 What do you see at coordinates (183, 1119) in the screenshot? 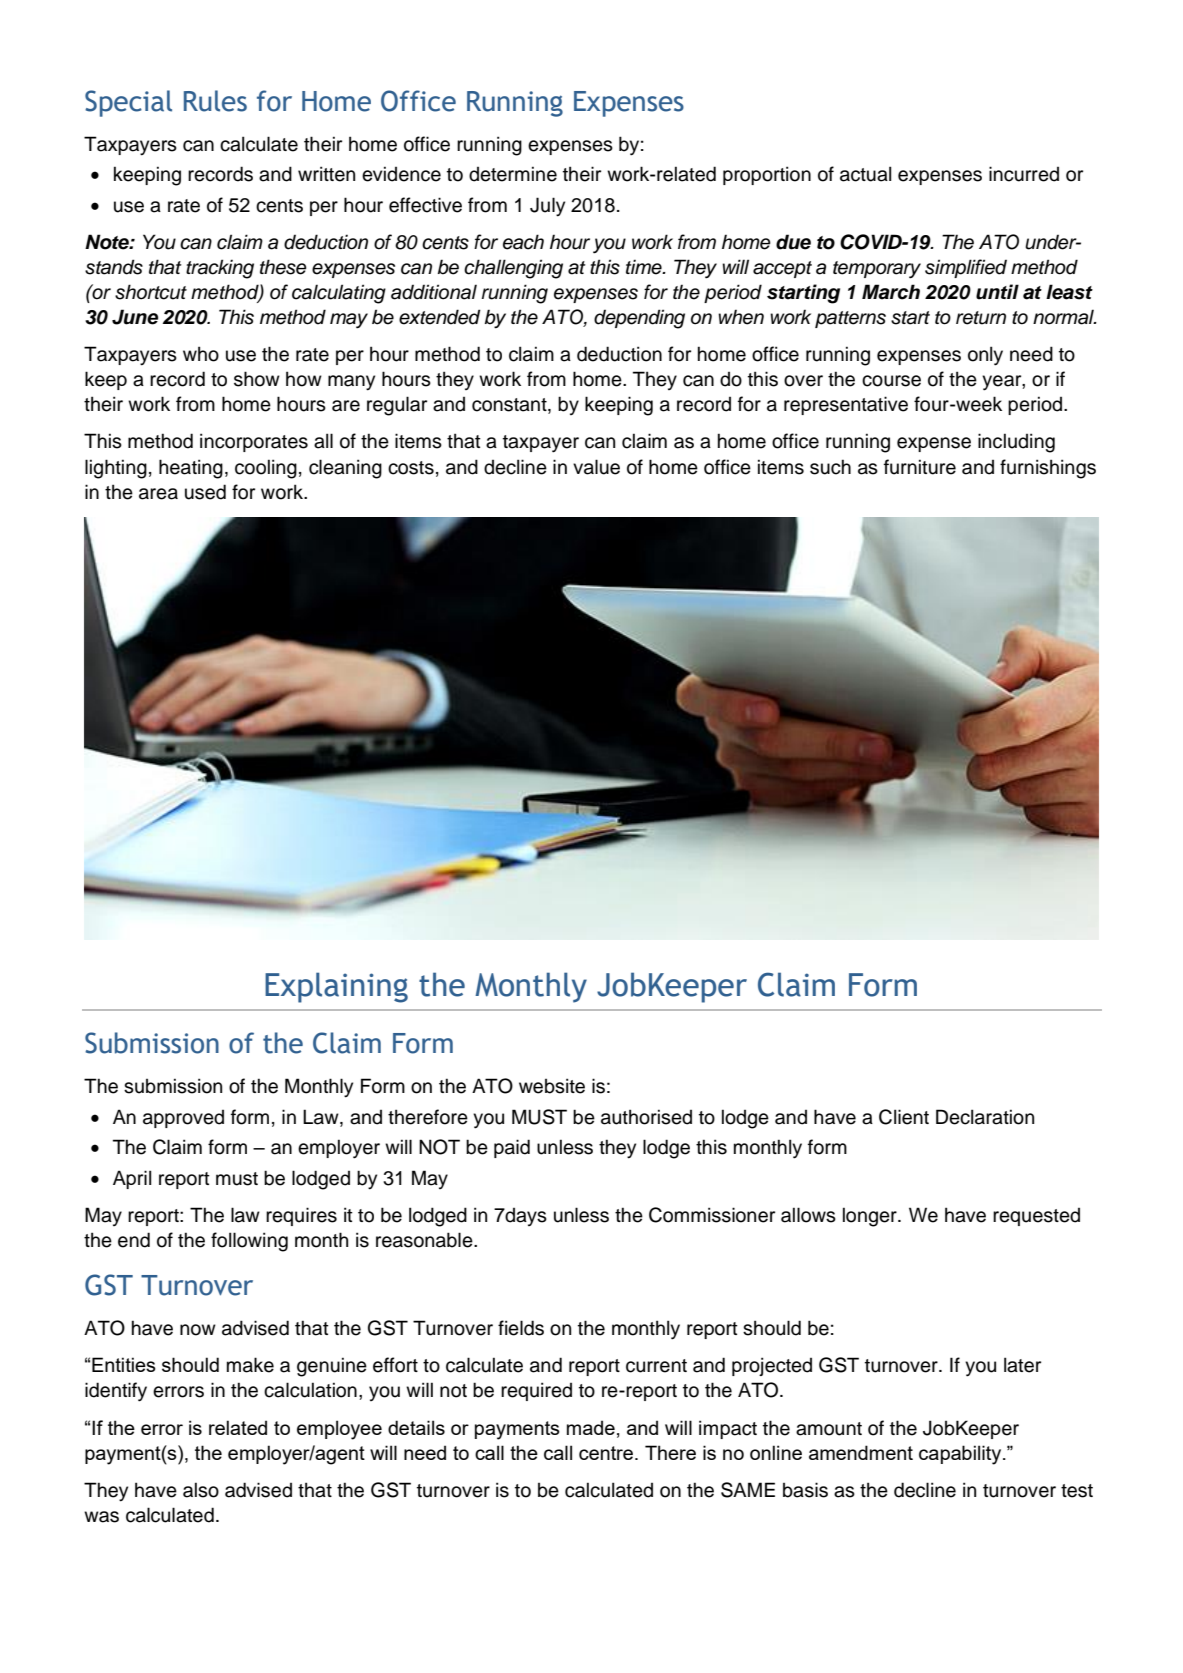
I see `approved` at bounding box center [183, 1119].
